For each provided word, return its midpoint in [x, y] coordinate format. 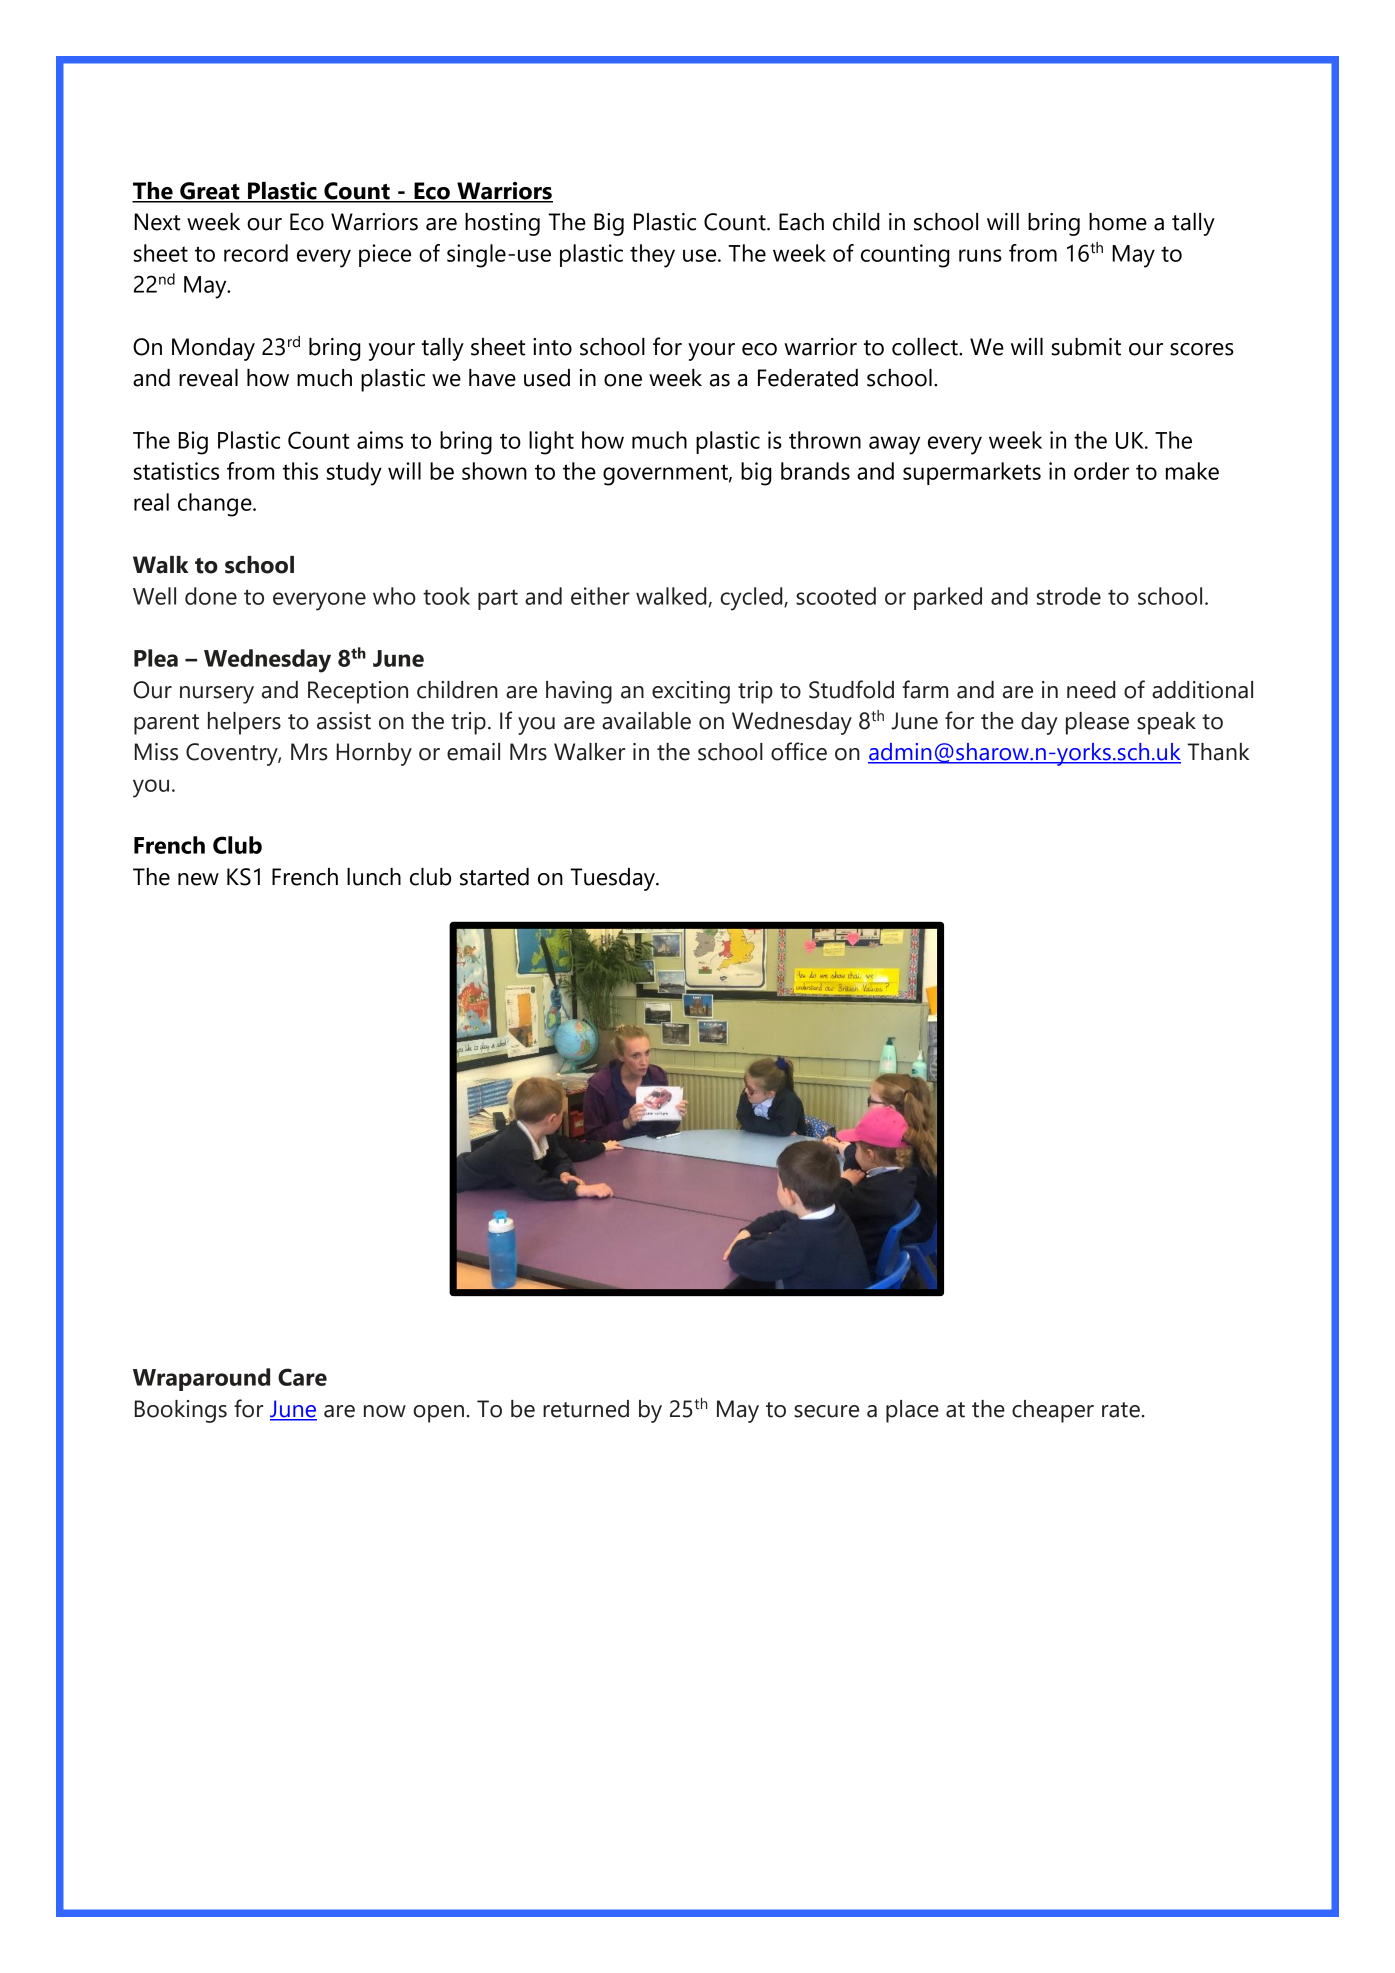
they [652, 256]
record [256, 253]
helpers [244, 723]
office [799, 751]
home [1118, 222]
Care [302, 1377]
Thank [1218, 752]
